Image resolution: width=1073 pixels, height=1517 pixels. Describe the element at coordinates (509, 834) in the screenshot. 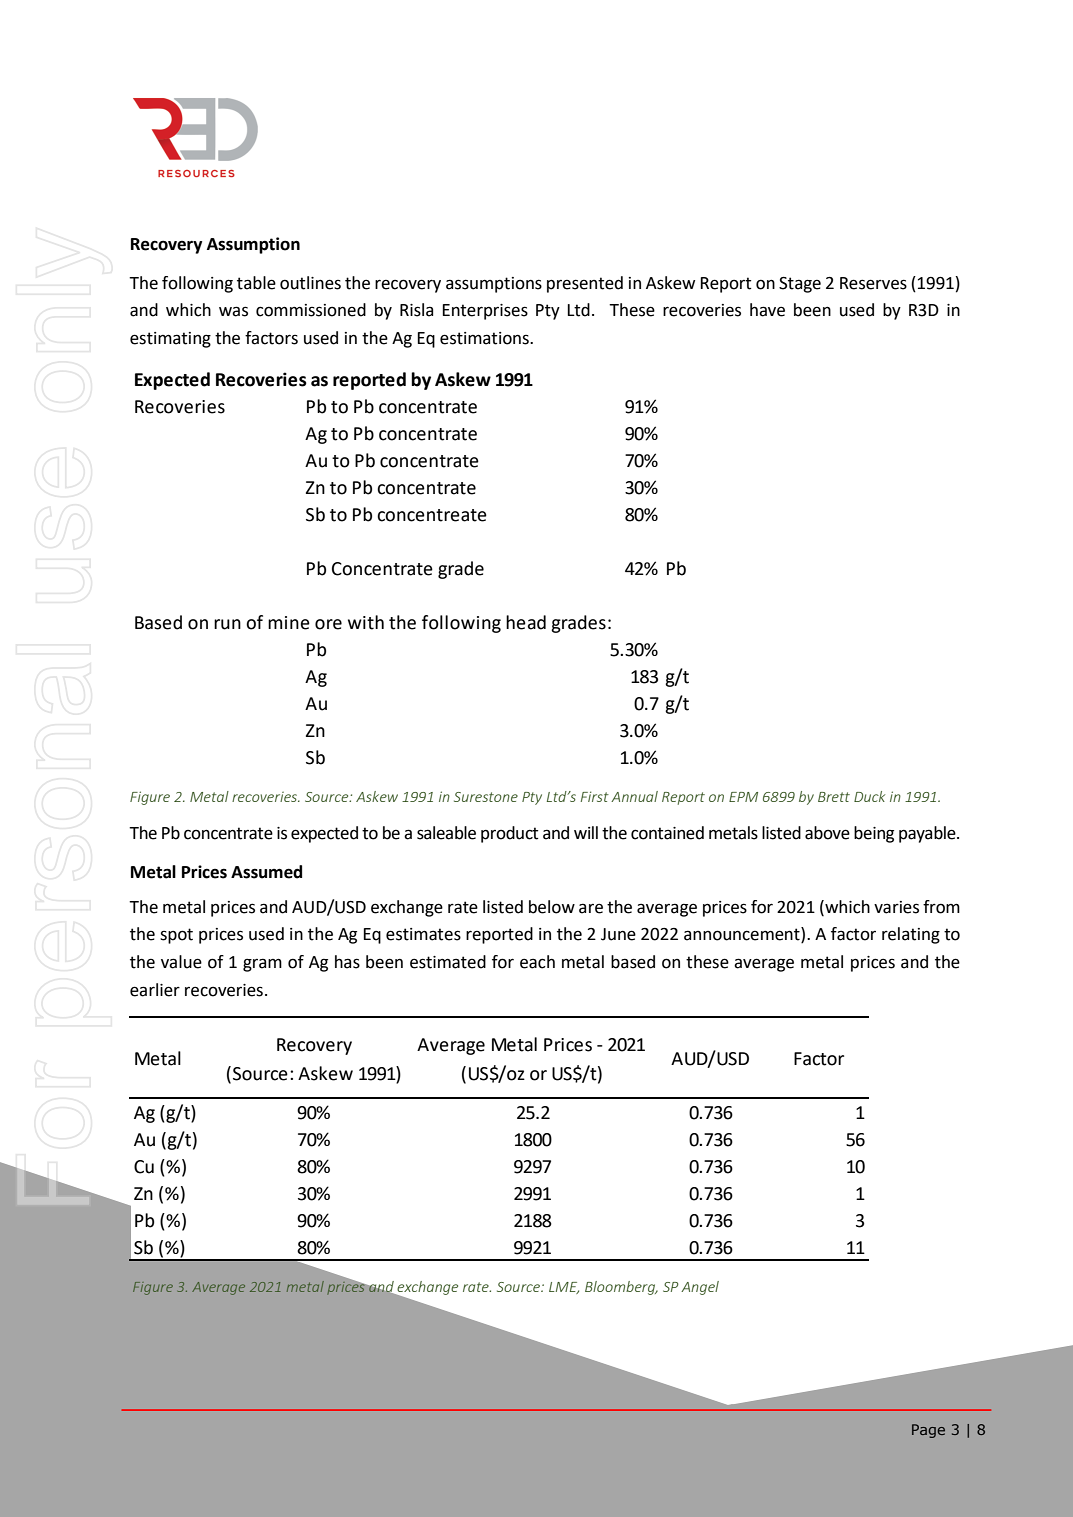

I see `product` at that location.
